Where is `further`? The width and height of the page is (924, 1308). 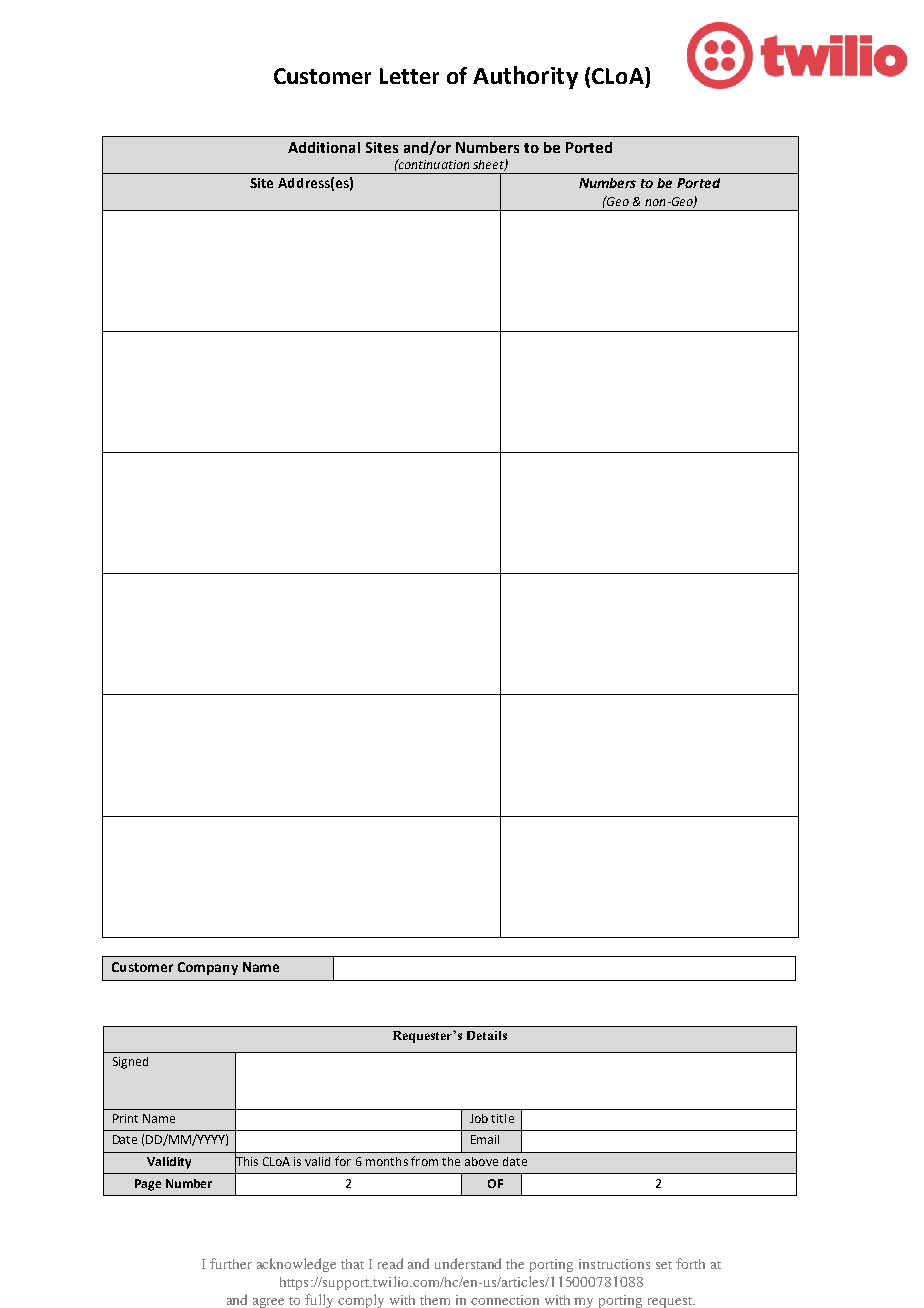 further is located at coordinates (231, 1263).
